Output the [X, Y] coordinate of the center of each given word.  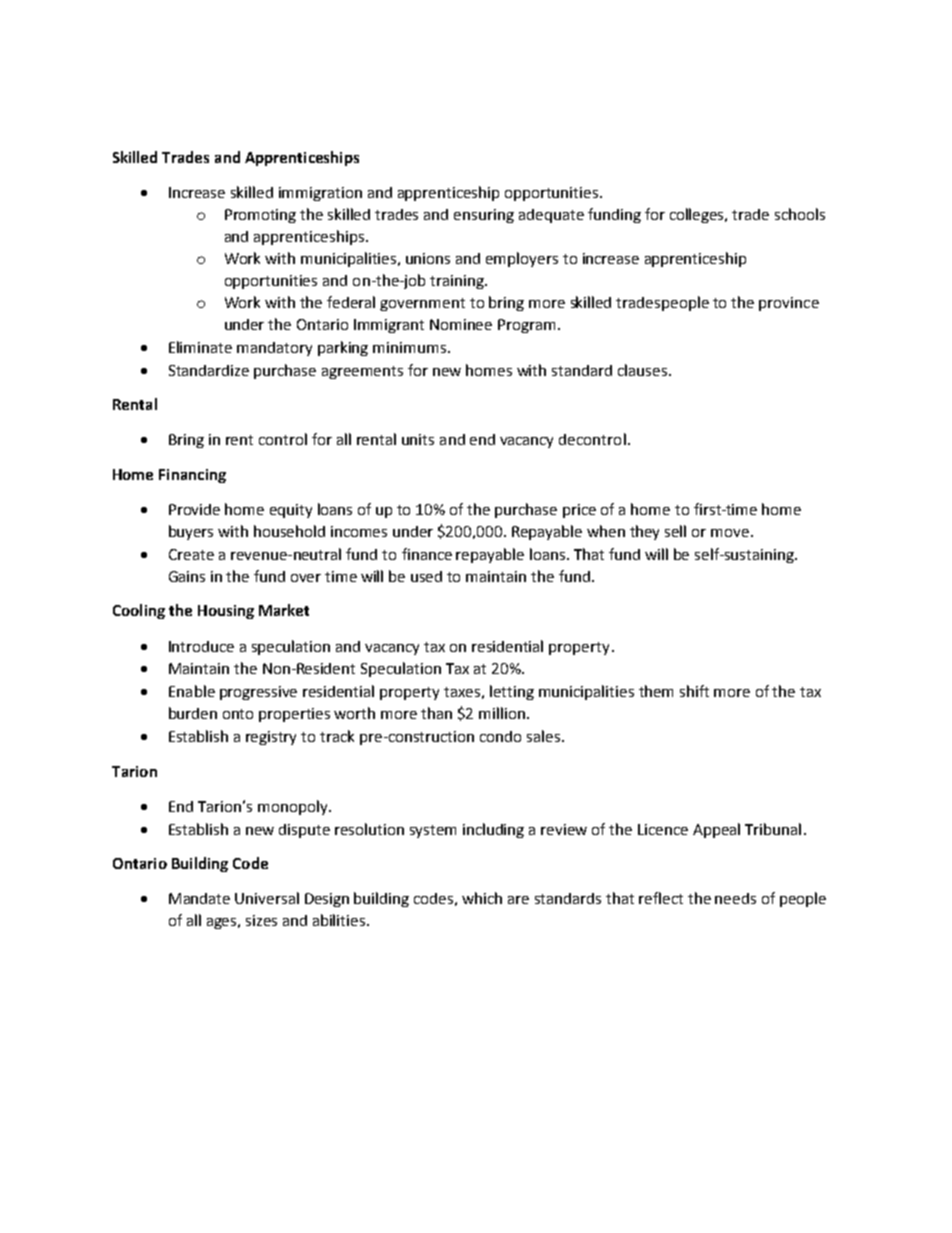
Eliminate [200, 347]
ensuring [484, 216]
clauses [642, 370]
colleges [698, 215]
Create [191, 554]
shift [694, 691]
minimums [411, 347]
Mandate [199, 898]
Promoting [260, 216]
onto [238, 714]
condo [500, 736]
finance [427, 554]
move [730, 533]
